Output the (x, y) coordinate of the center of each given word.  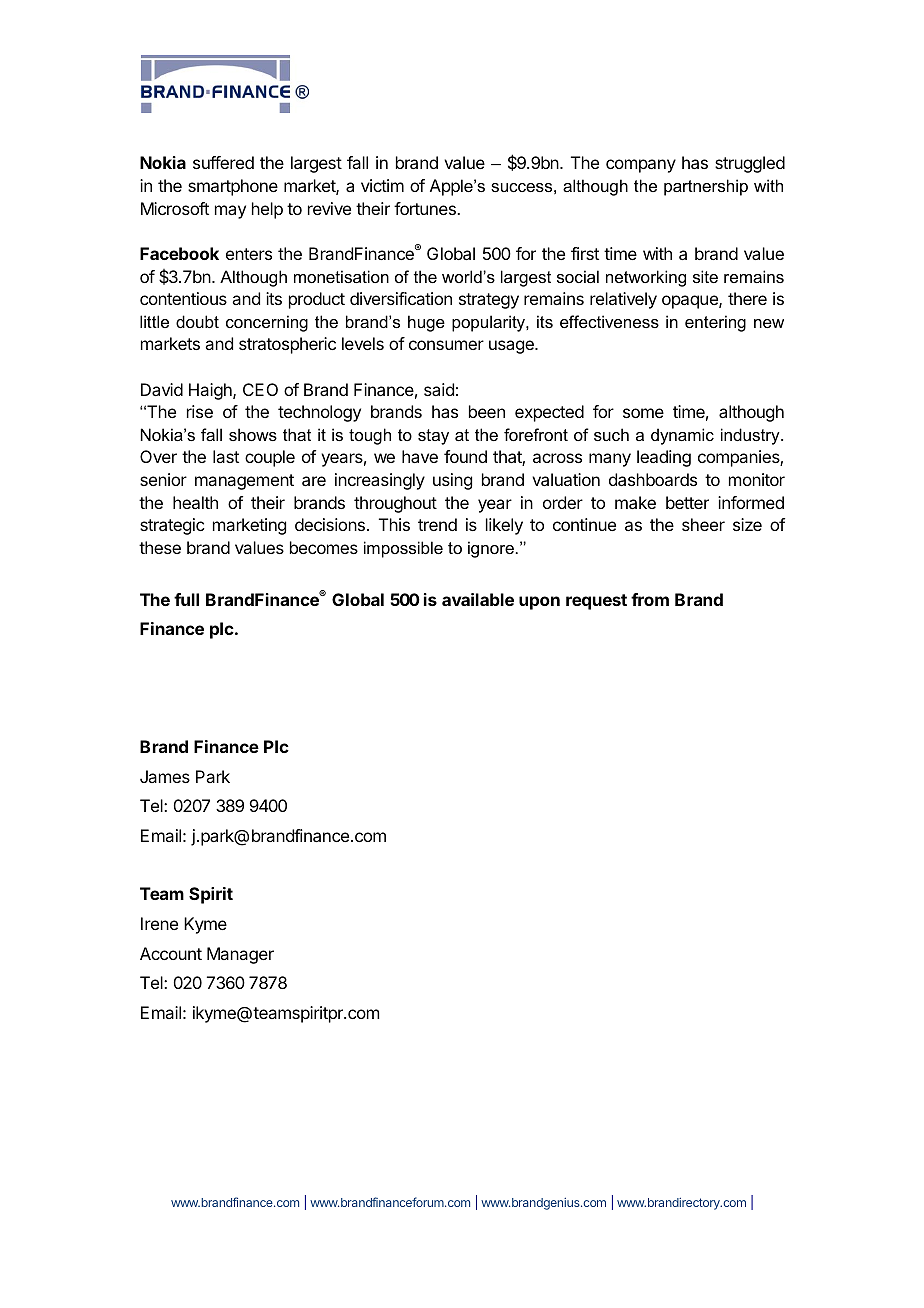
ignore (491, 549)
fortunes (426, 208)
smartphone (233, 187)
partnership (706, 187)
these (160, 547)
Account (171, 953)
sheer (703, 524)
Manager (240, 955)
